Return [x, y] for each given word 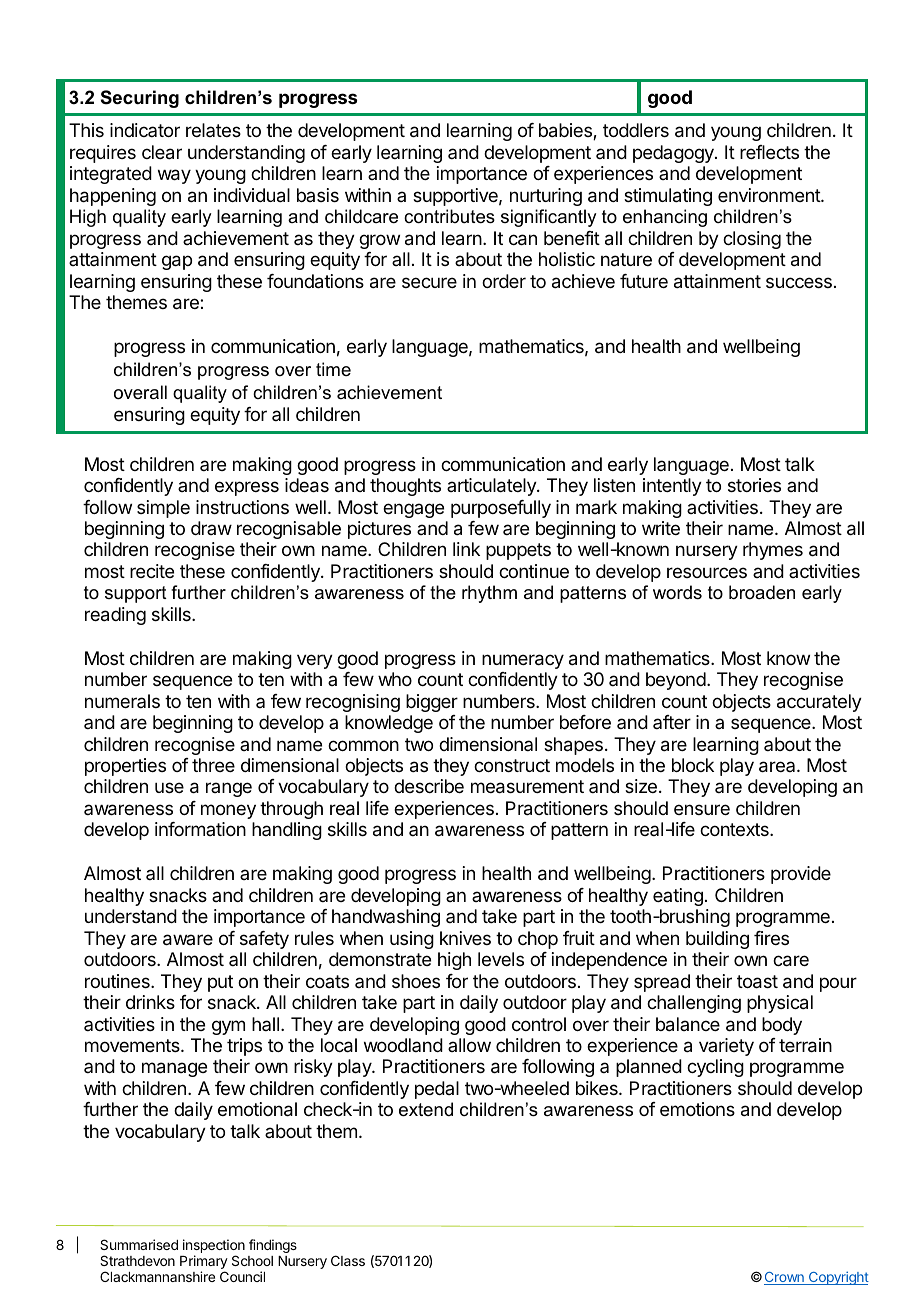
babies [566, 131]
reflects [769, 152]
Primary [204, 1263]
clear [162, 152]
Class [348, 1260]
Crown [785, 1278]
